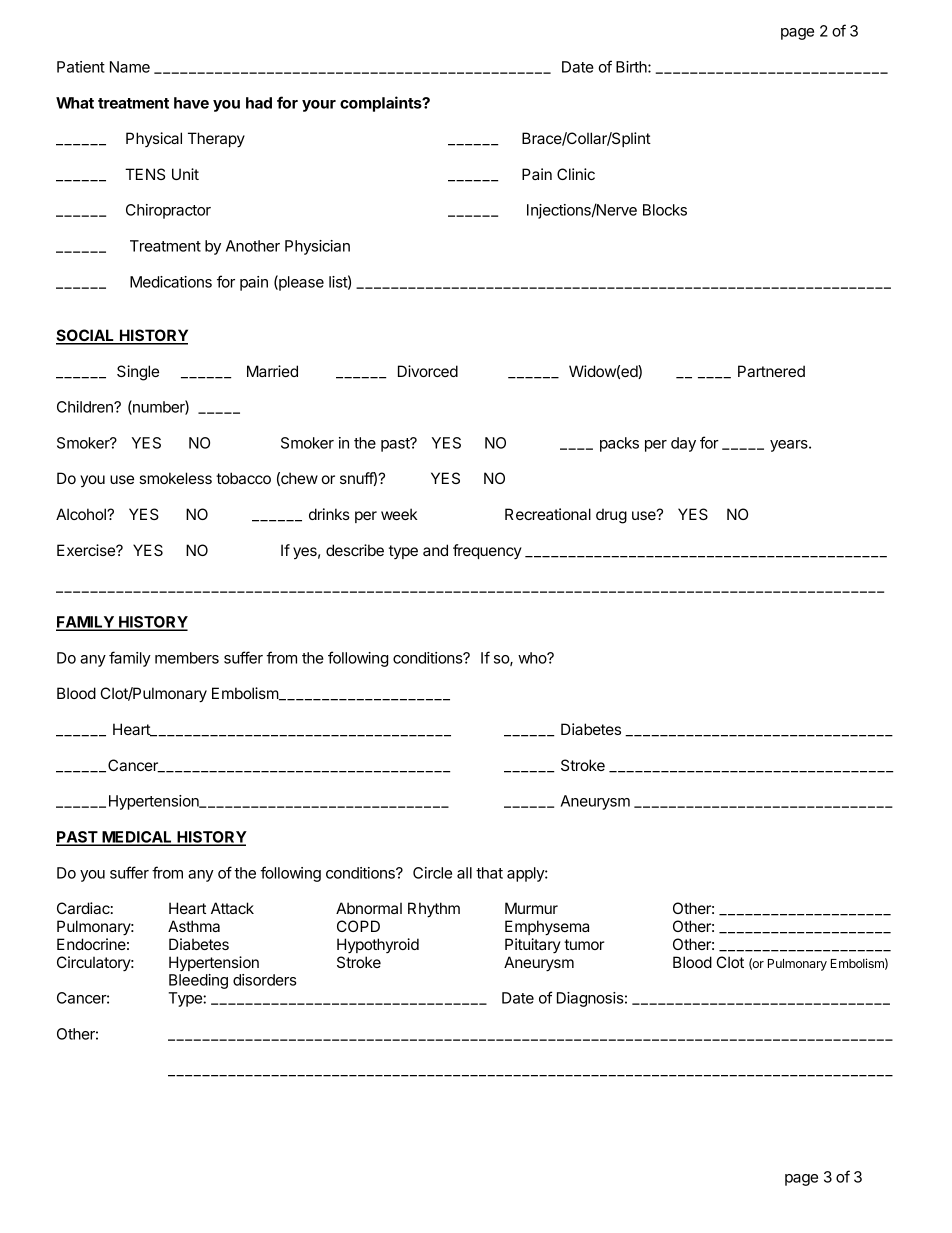 The height and width of the screenshot is (1233, 952). What do you see at coordinates (191, 103) in the screenshot?
I see `have` at bounding box center [191, 103].
